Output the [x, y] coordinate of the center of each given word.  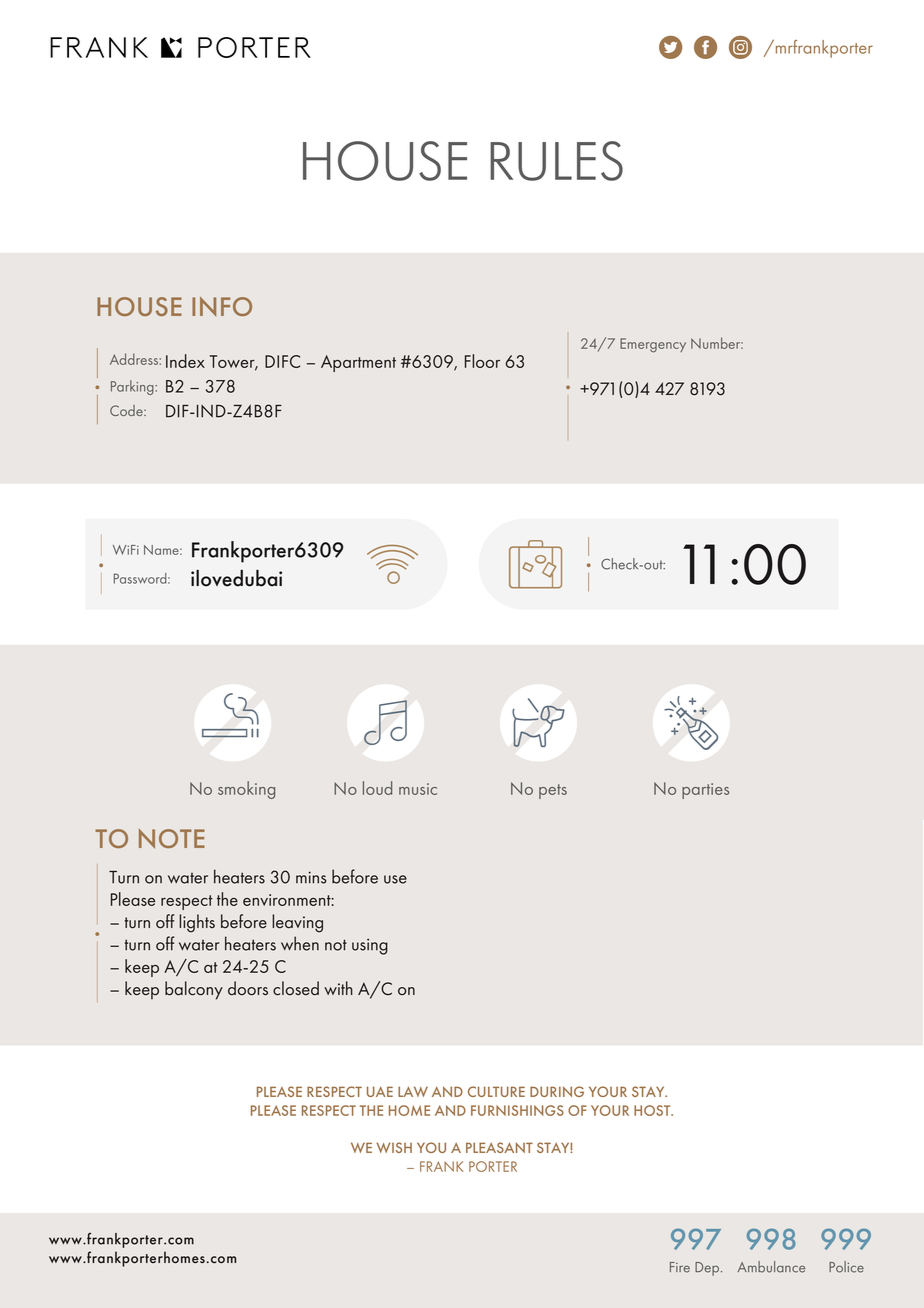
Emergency [653, 345]
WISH [394, 1147]
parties [705, 791]
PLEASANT [499, 1147]
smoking [246, 790]
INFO [222, 306]
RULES [556, 161]
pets [553, 791]
